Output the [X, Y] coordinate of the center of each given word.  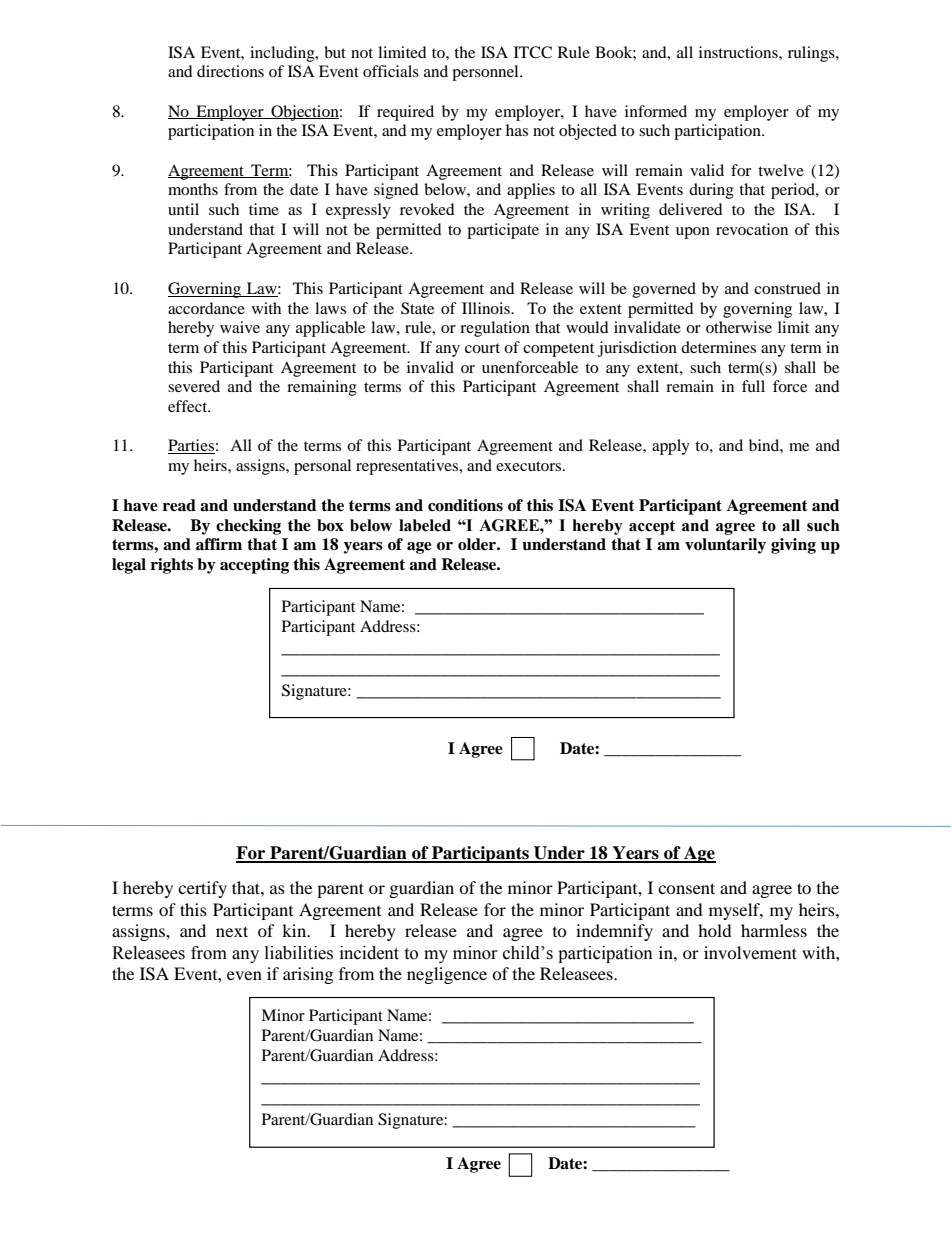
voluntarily [725, 546]
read [179, 505]
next [232, 931]
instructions [739, 52]
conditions [465, 505]
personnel [486, 73]
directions [230, 71]
